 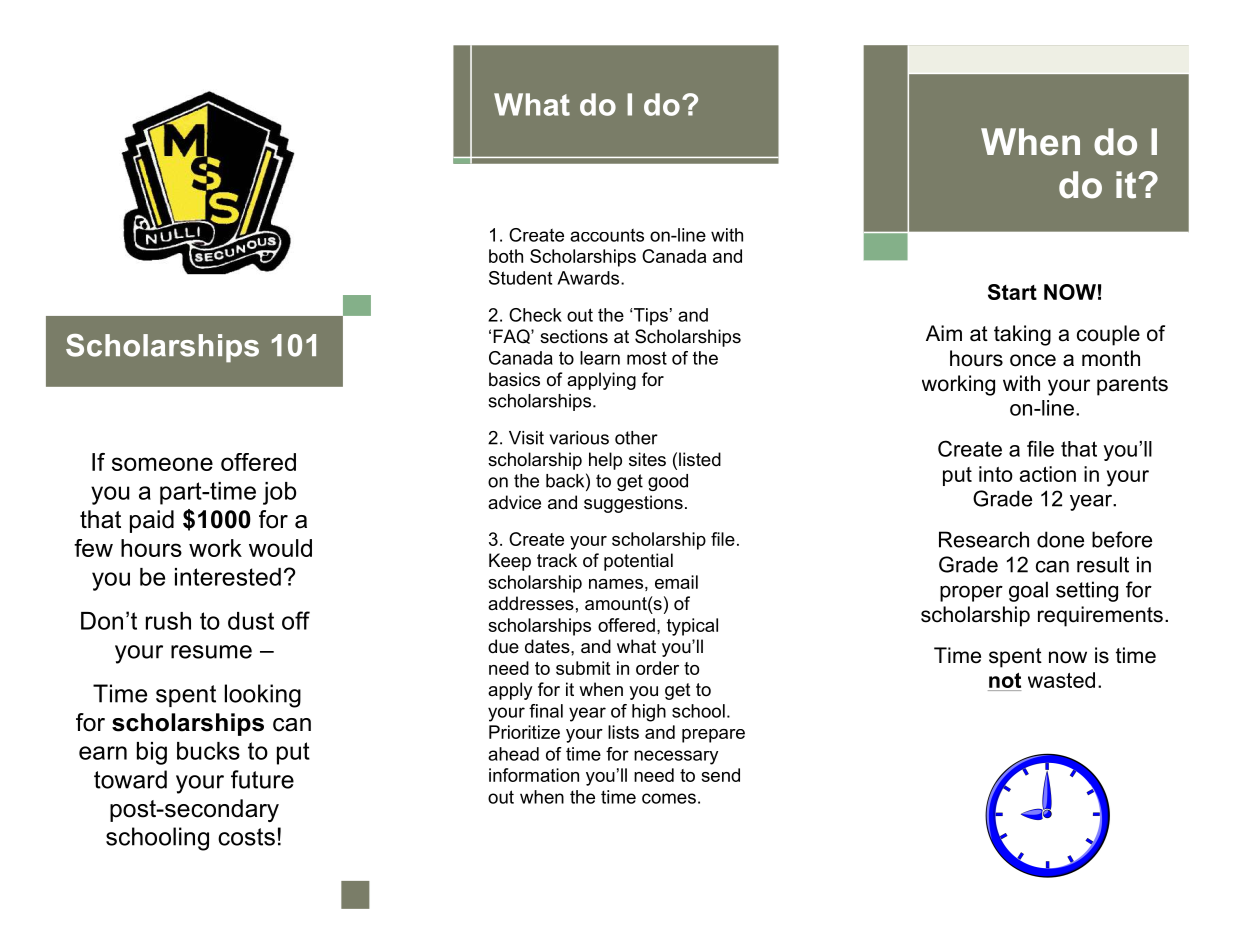 I want to click on requirements, so click(x=1100, y=616).
